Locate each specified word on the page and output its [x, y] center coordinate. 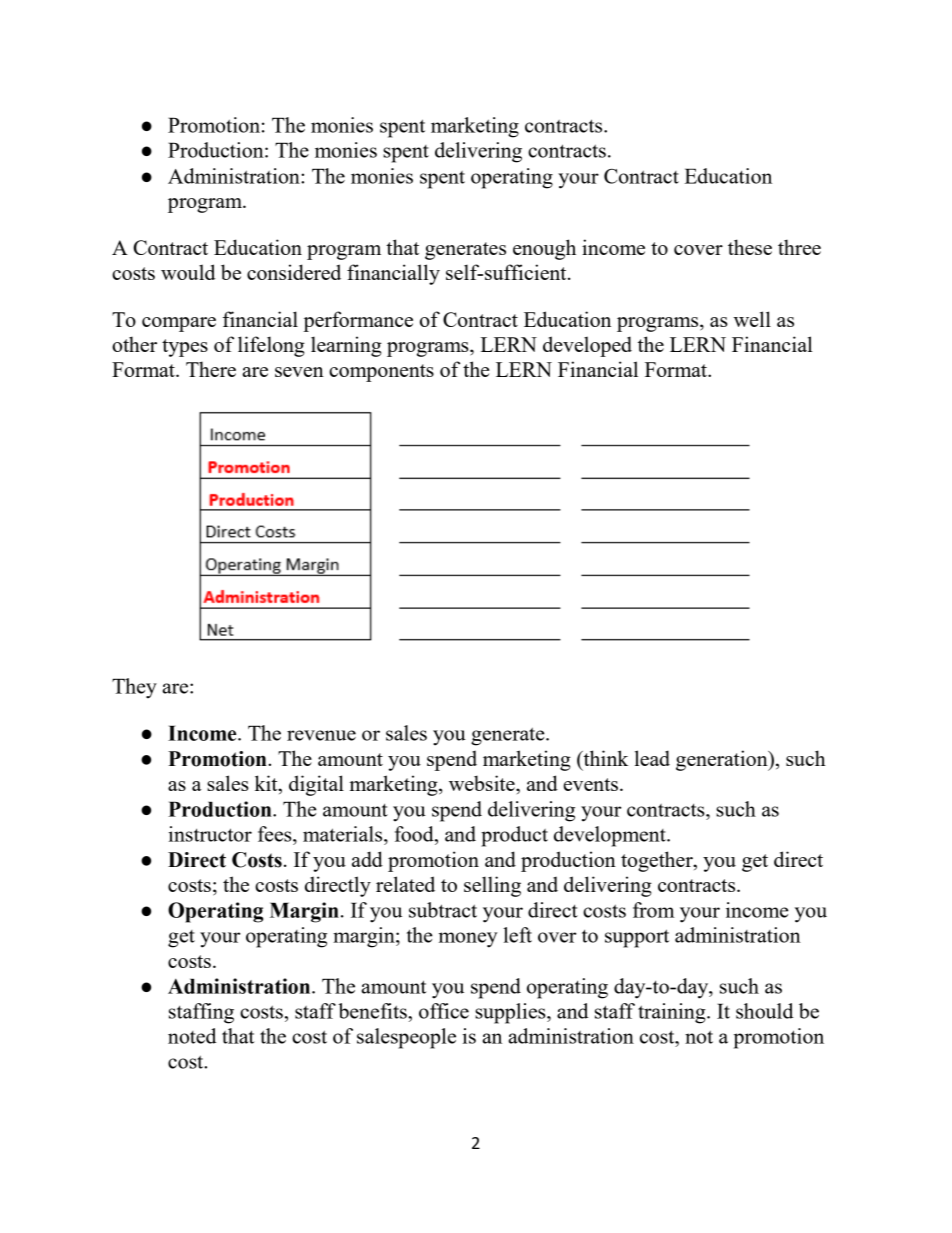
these [750, 247]
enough [544, 249]
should [764, 1011]
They [134, 688]
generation [723, 760]
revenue [321, 735]
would [188, 272]
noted [192, 1036]
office [444, 1011]
